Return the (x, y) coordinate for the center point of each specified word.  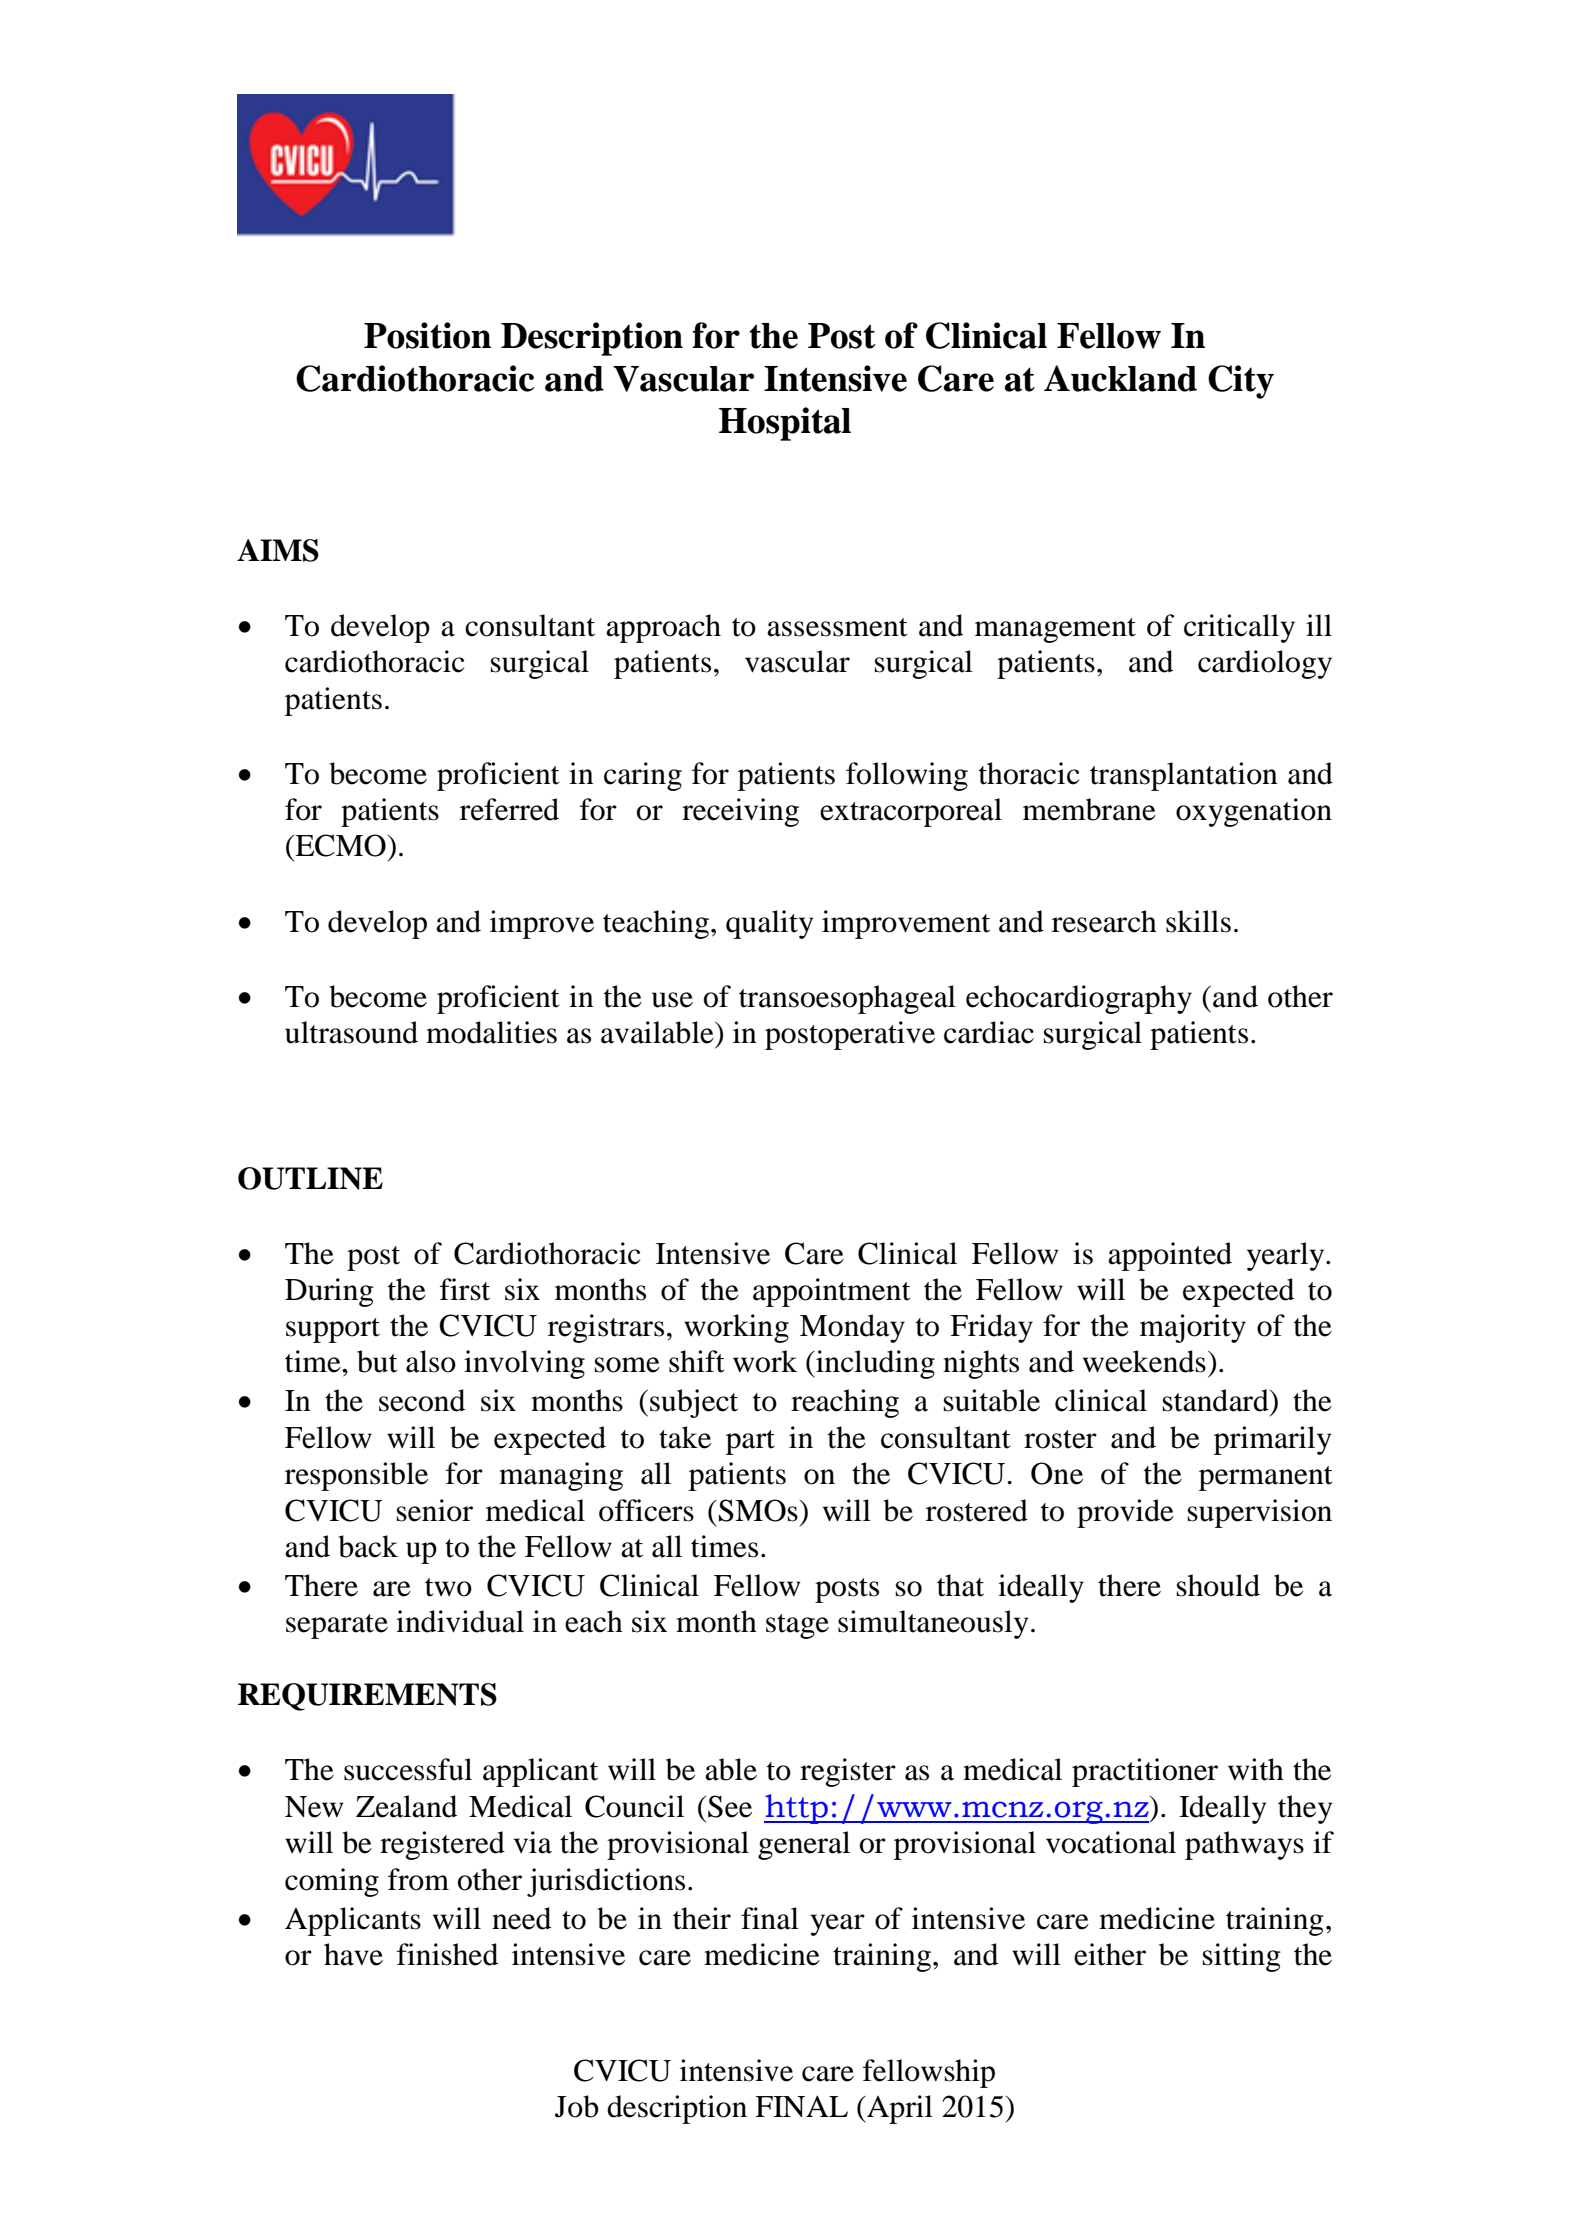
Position (427, 335)
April (899, 2109)
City (1241, 382)
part (750, 1442)
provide (1125, 1513)
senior (435, 1510)
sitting (1242, 1957)
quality (769, 924)
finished (447, 1954)
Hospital (785, 424)
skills (1198, 921)
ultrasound (351, 1032)
